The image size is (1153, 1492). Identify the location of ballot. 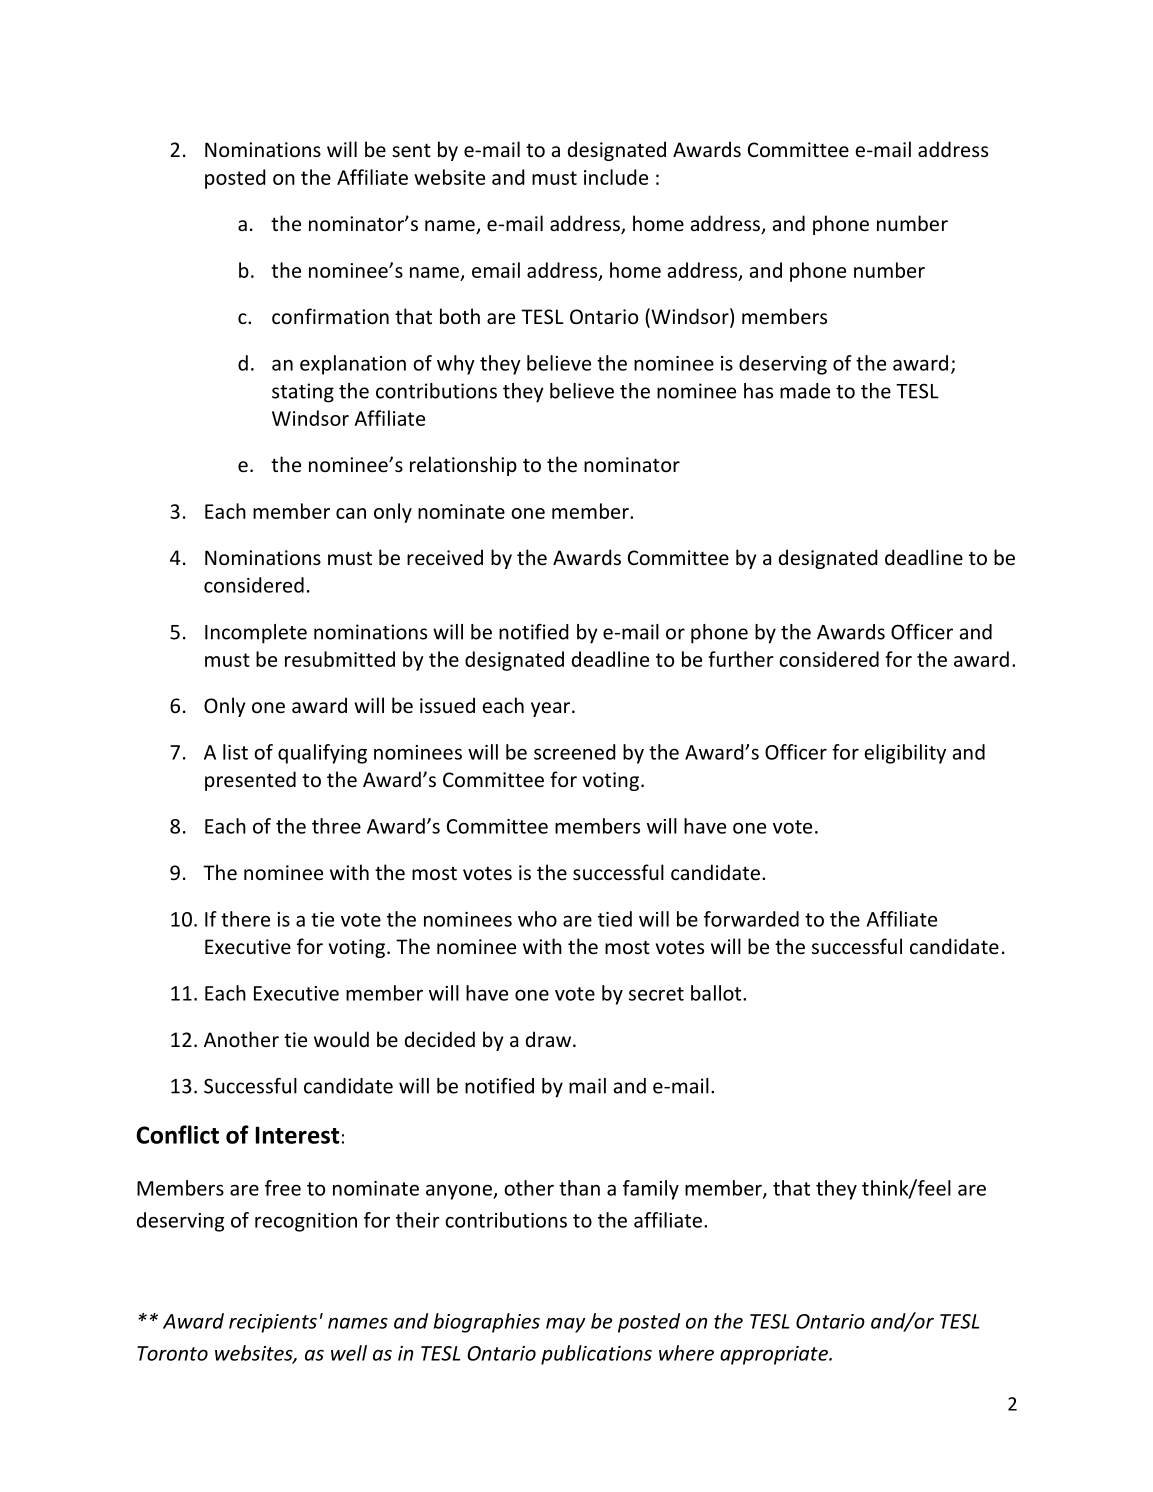
(717, 993).
